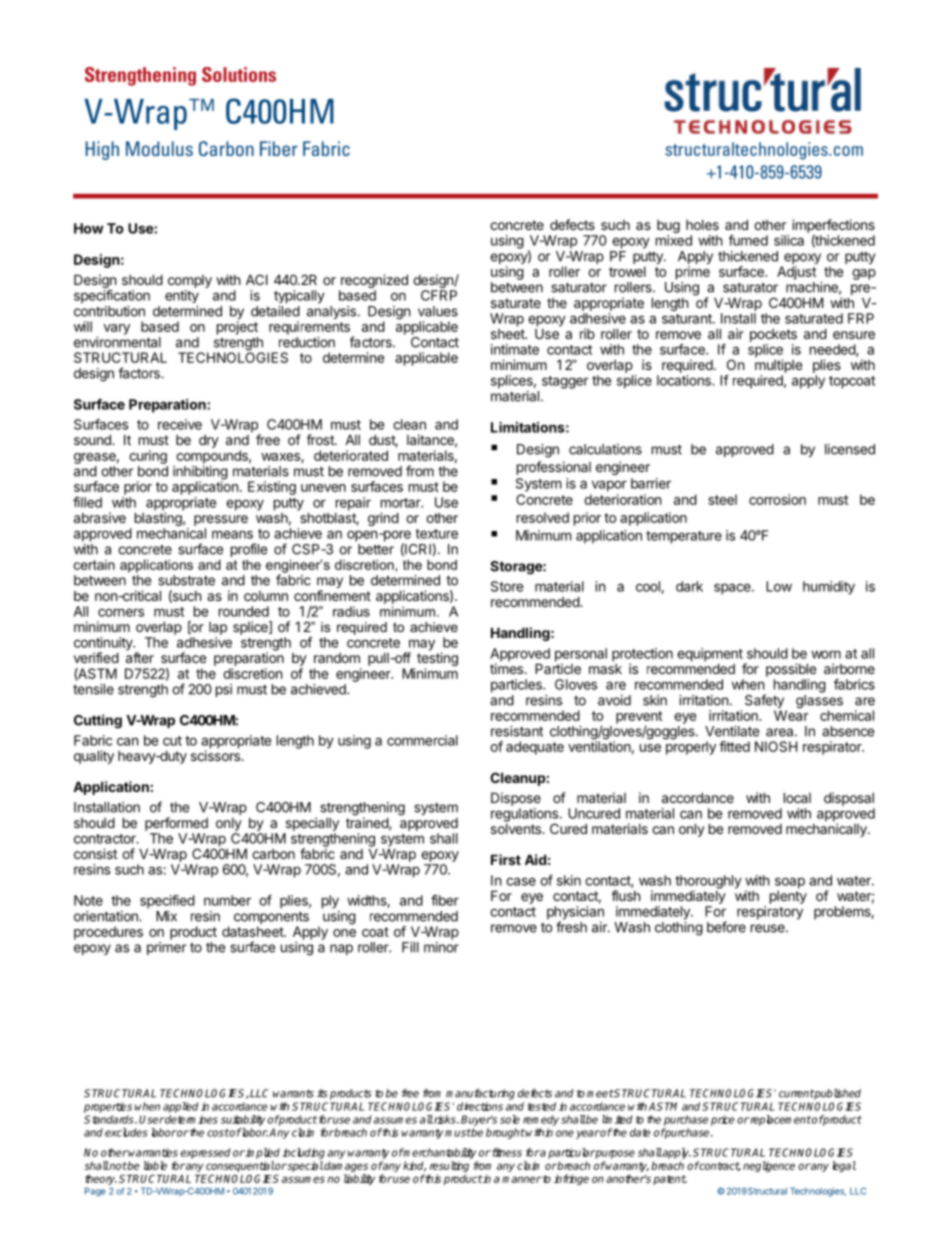  I want to click on liable, so click(155, 1165).
